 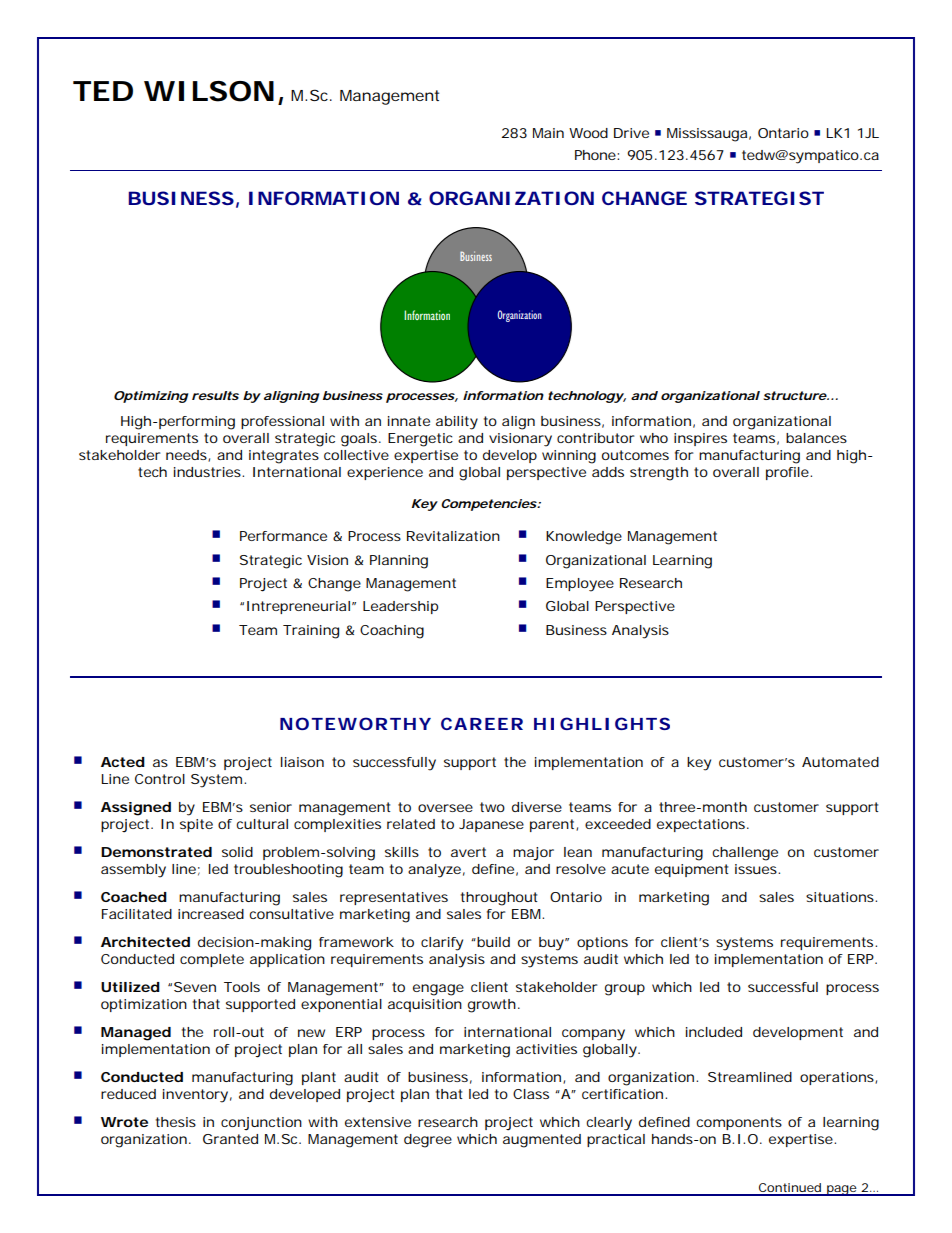 What do you see at coordinates (745, 854) in the image?
I see `challenge` at bounding box center [745, 854].
